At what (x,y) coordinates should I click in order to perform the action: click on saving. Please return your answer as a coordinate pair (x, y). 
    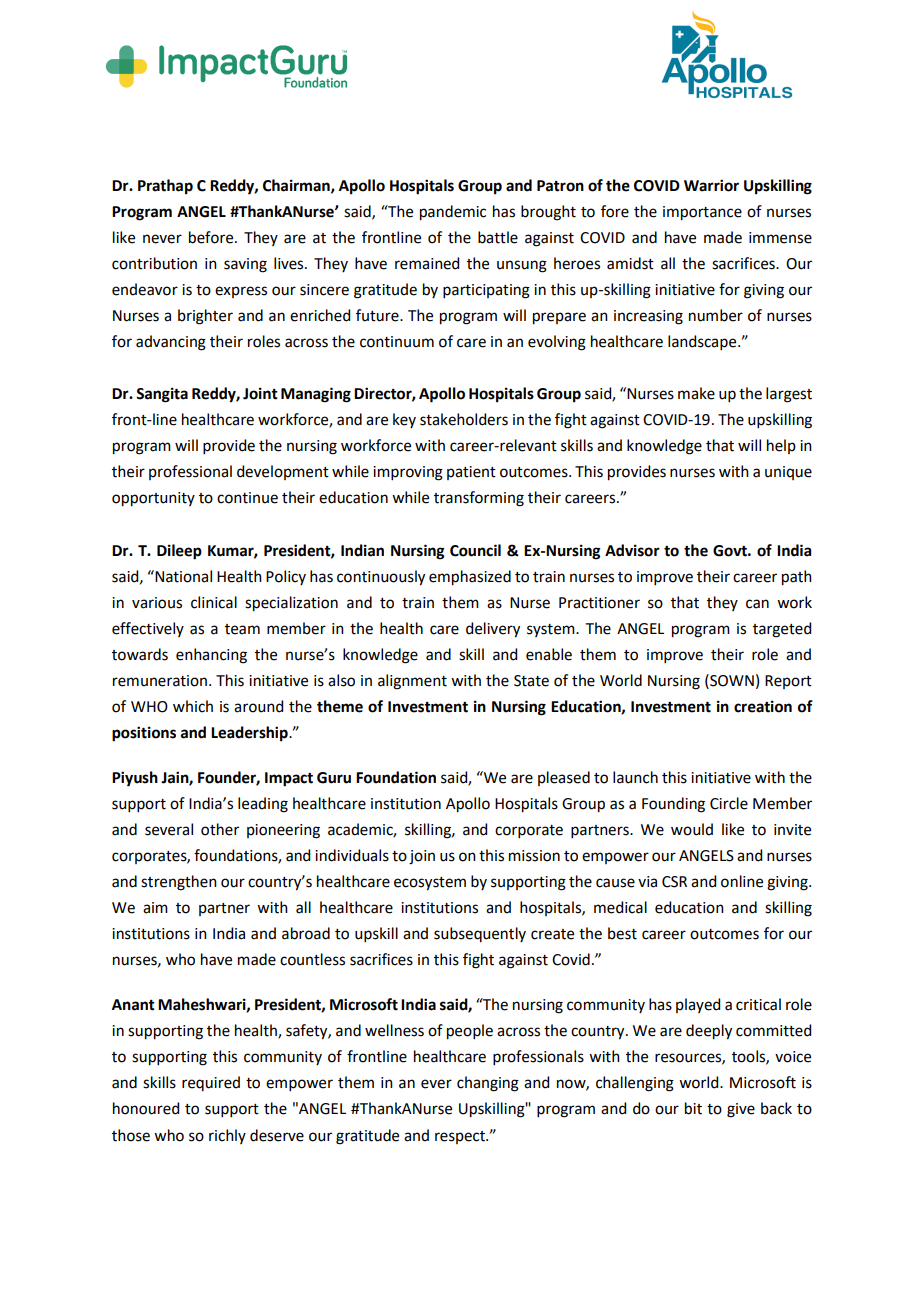
    Looking at the image, I should click on (245, 265).
